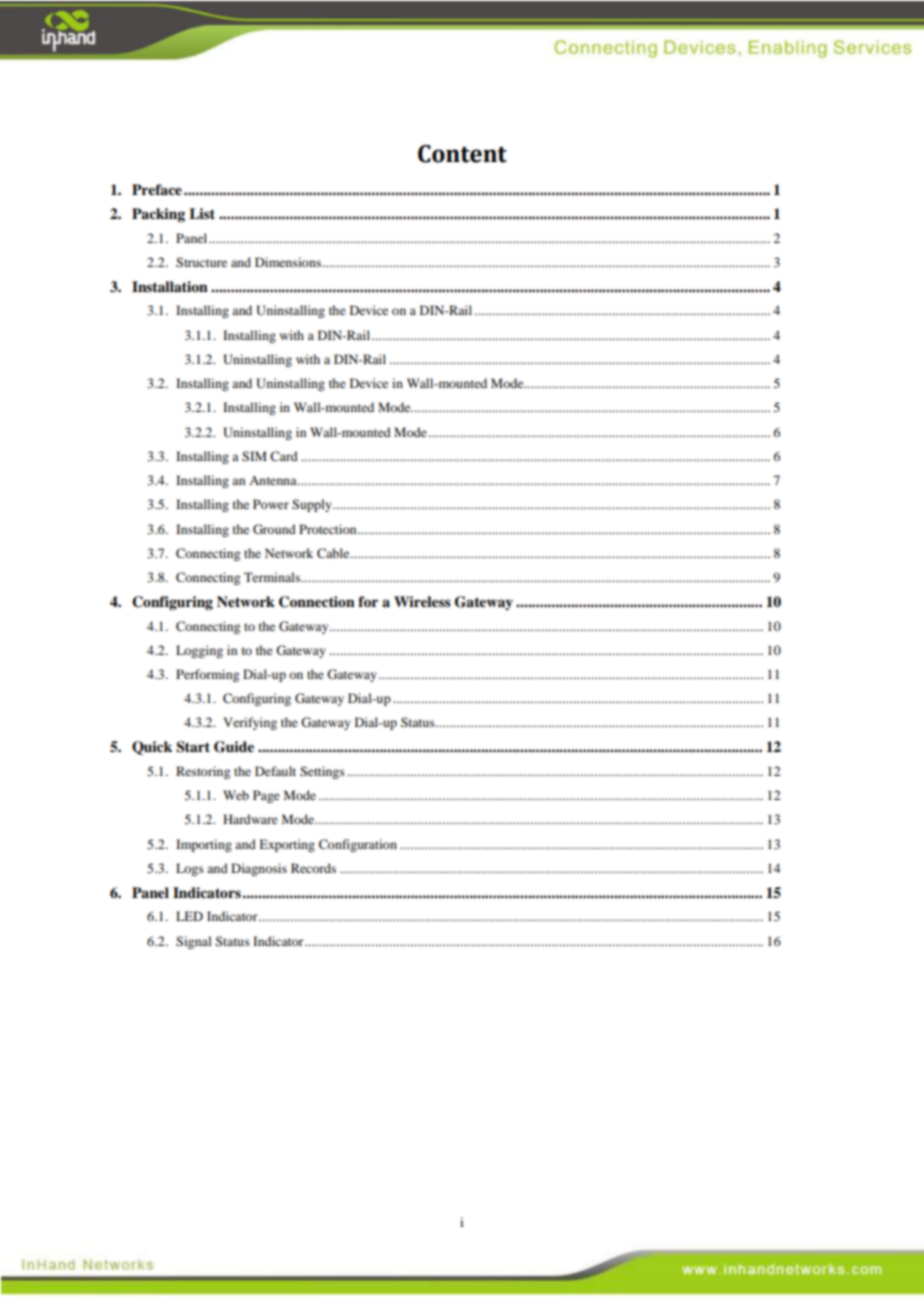 The image size is (924, 1308). I want to click on Ground, so click(274, 529).
